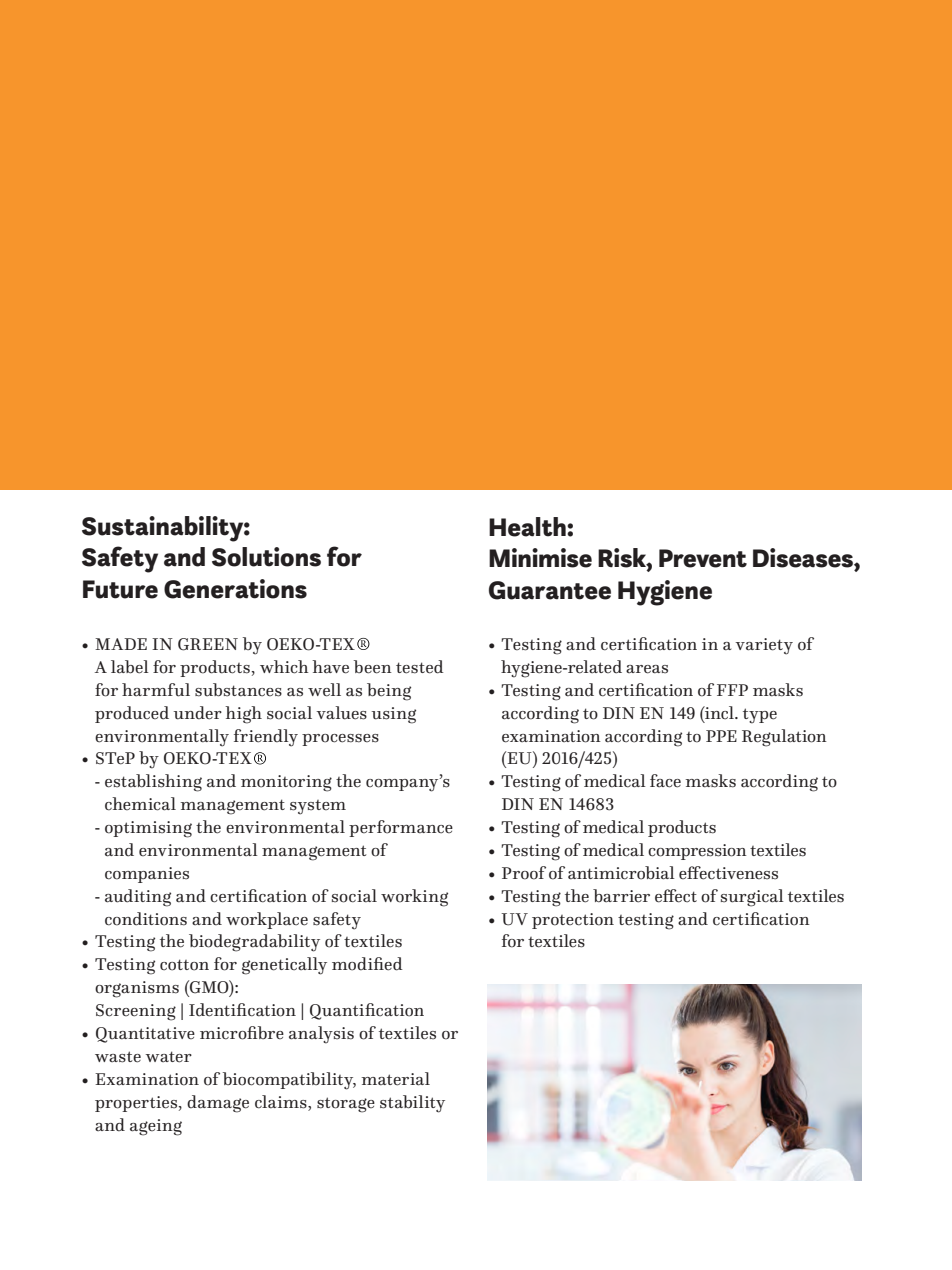  What do you see at coordinates (148, 829) in the screenshot?
I see `optimising` at bounding box center [148, 829].
